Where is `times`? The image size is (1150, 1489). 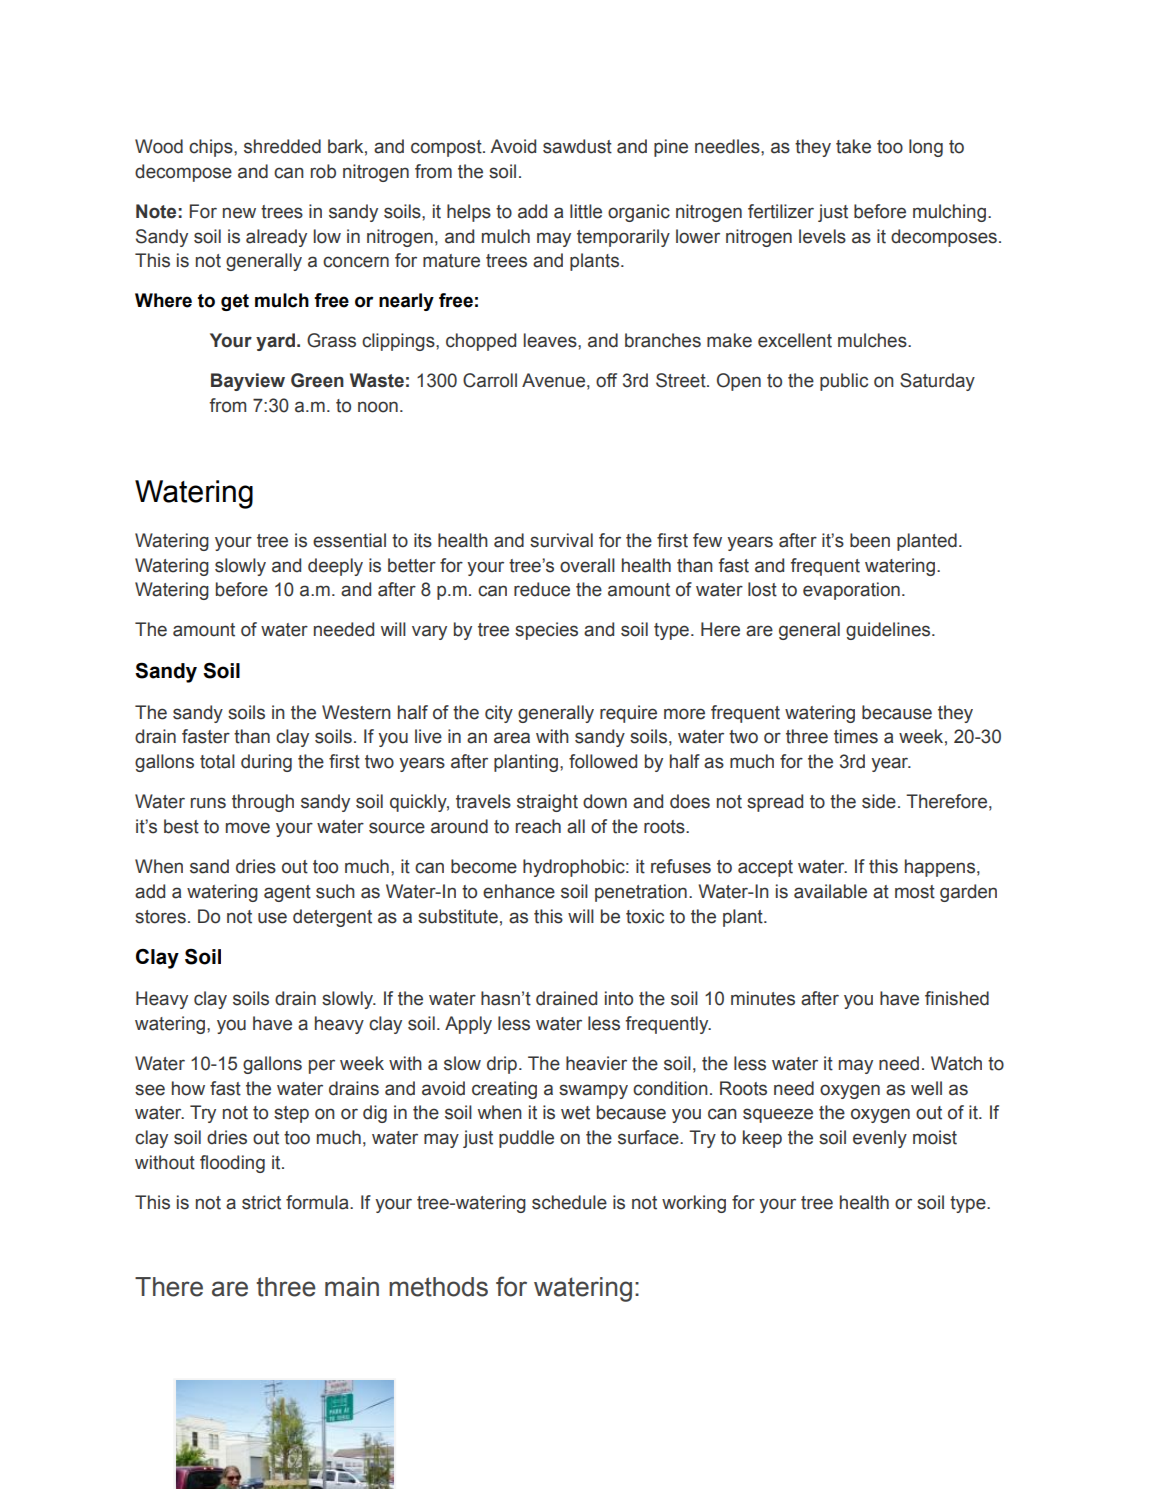
times is located at coordinates (856, 736).
